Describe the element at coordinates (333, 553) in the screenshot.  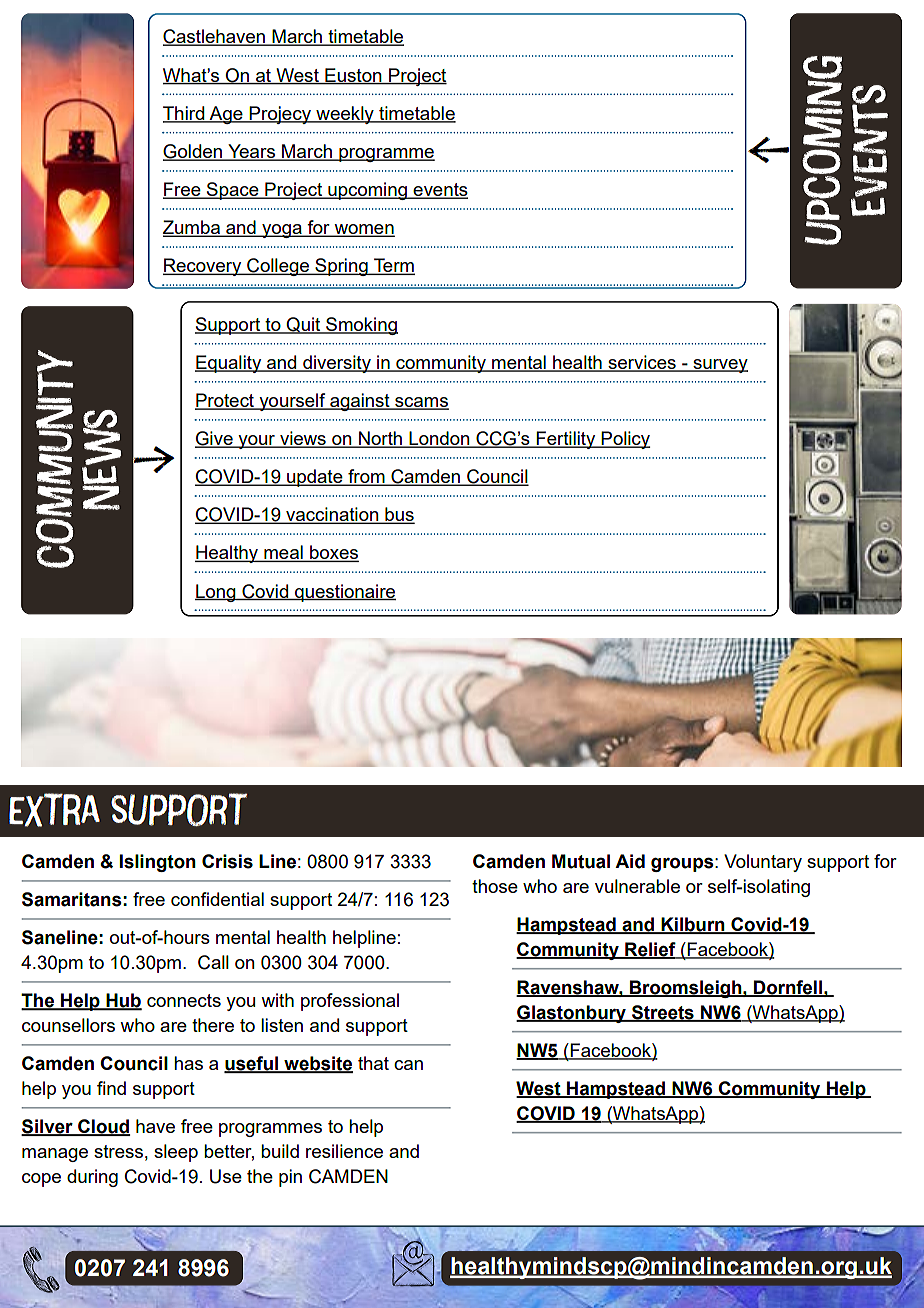
I see `boxes` at that location.
